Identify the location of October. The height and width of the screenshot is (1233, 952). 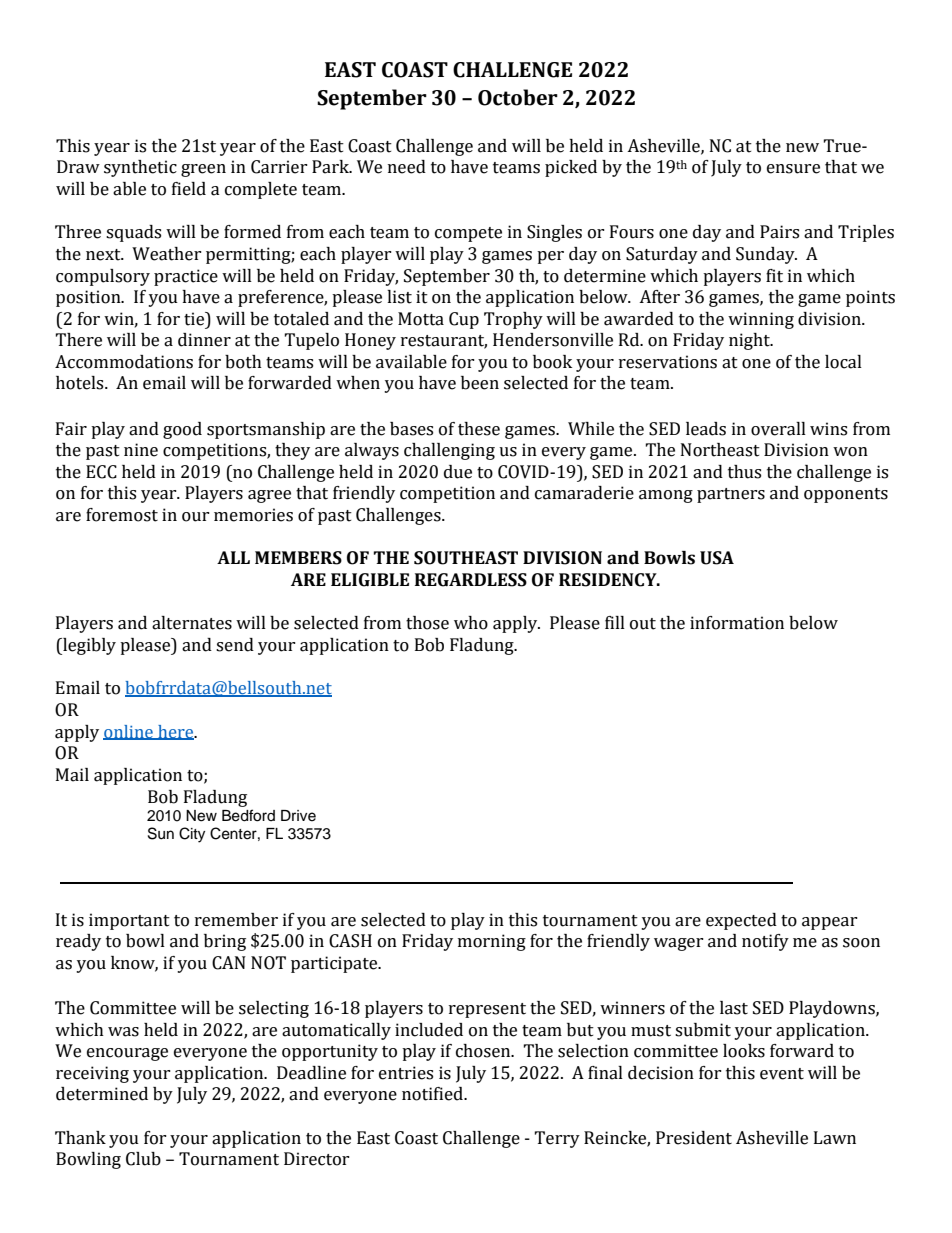
(518, 97).
